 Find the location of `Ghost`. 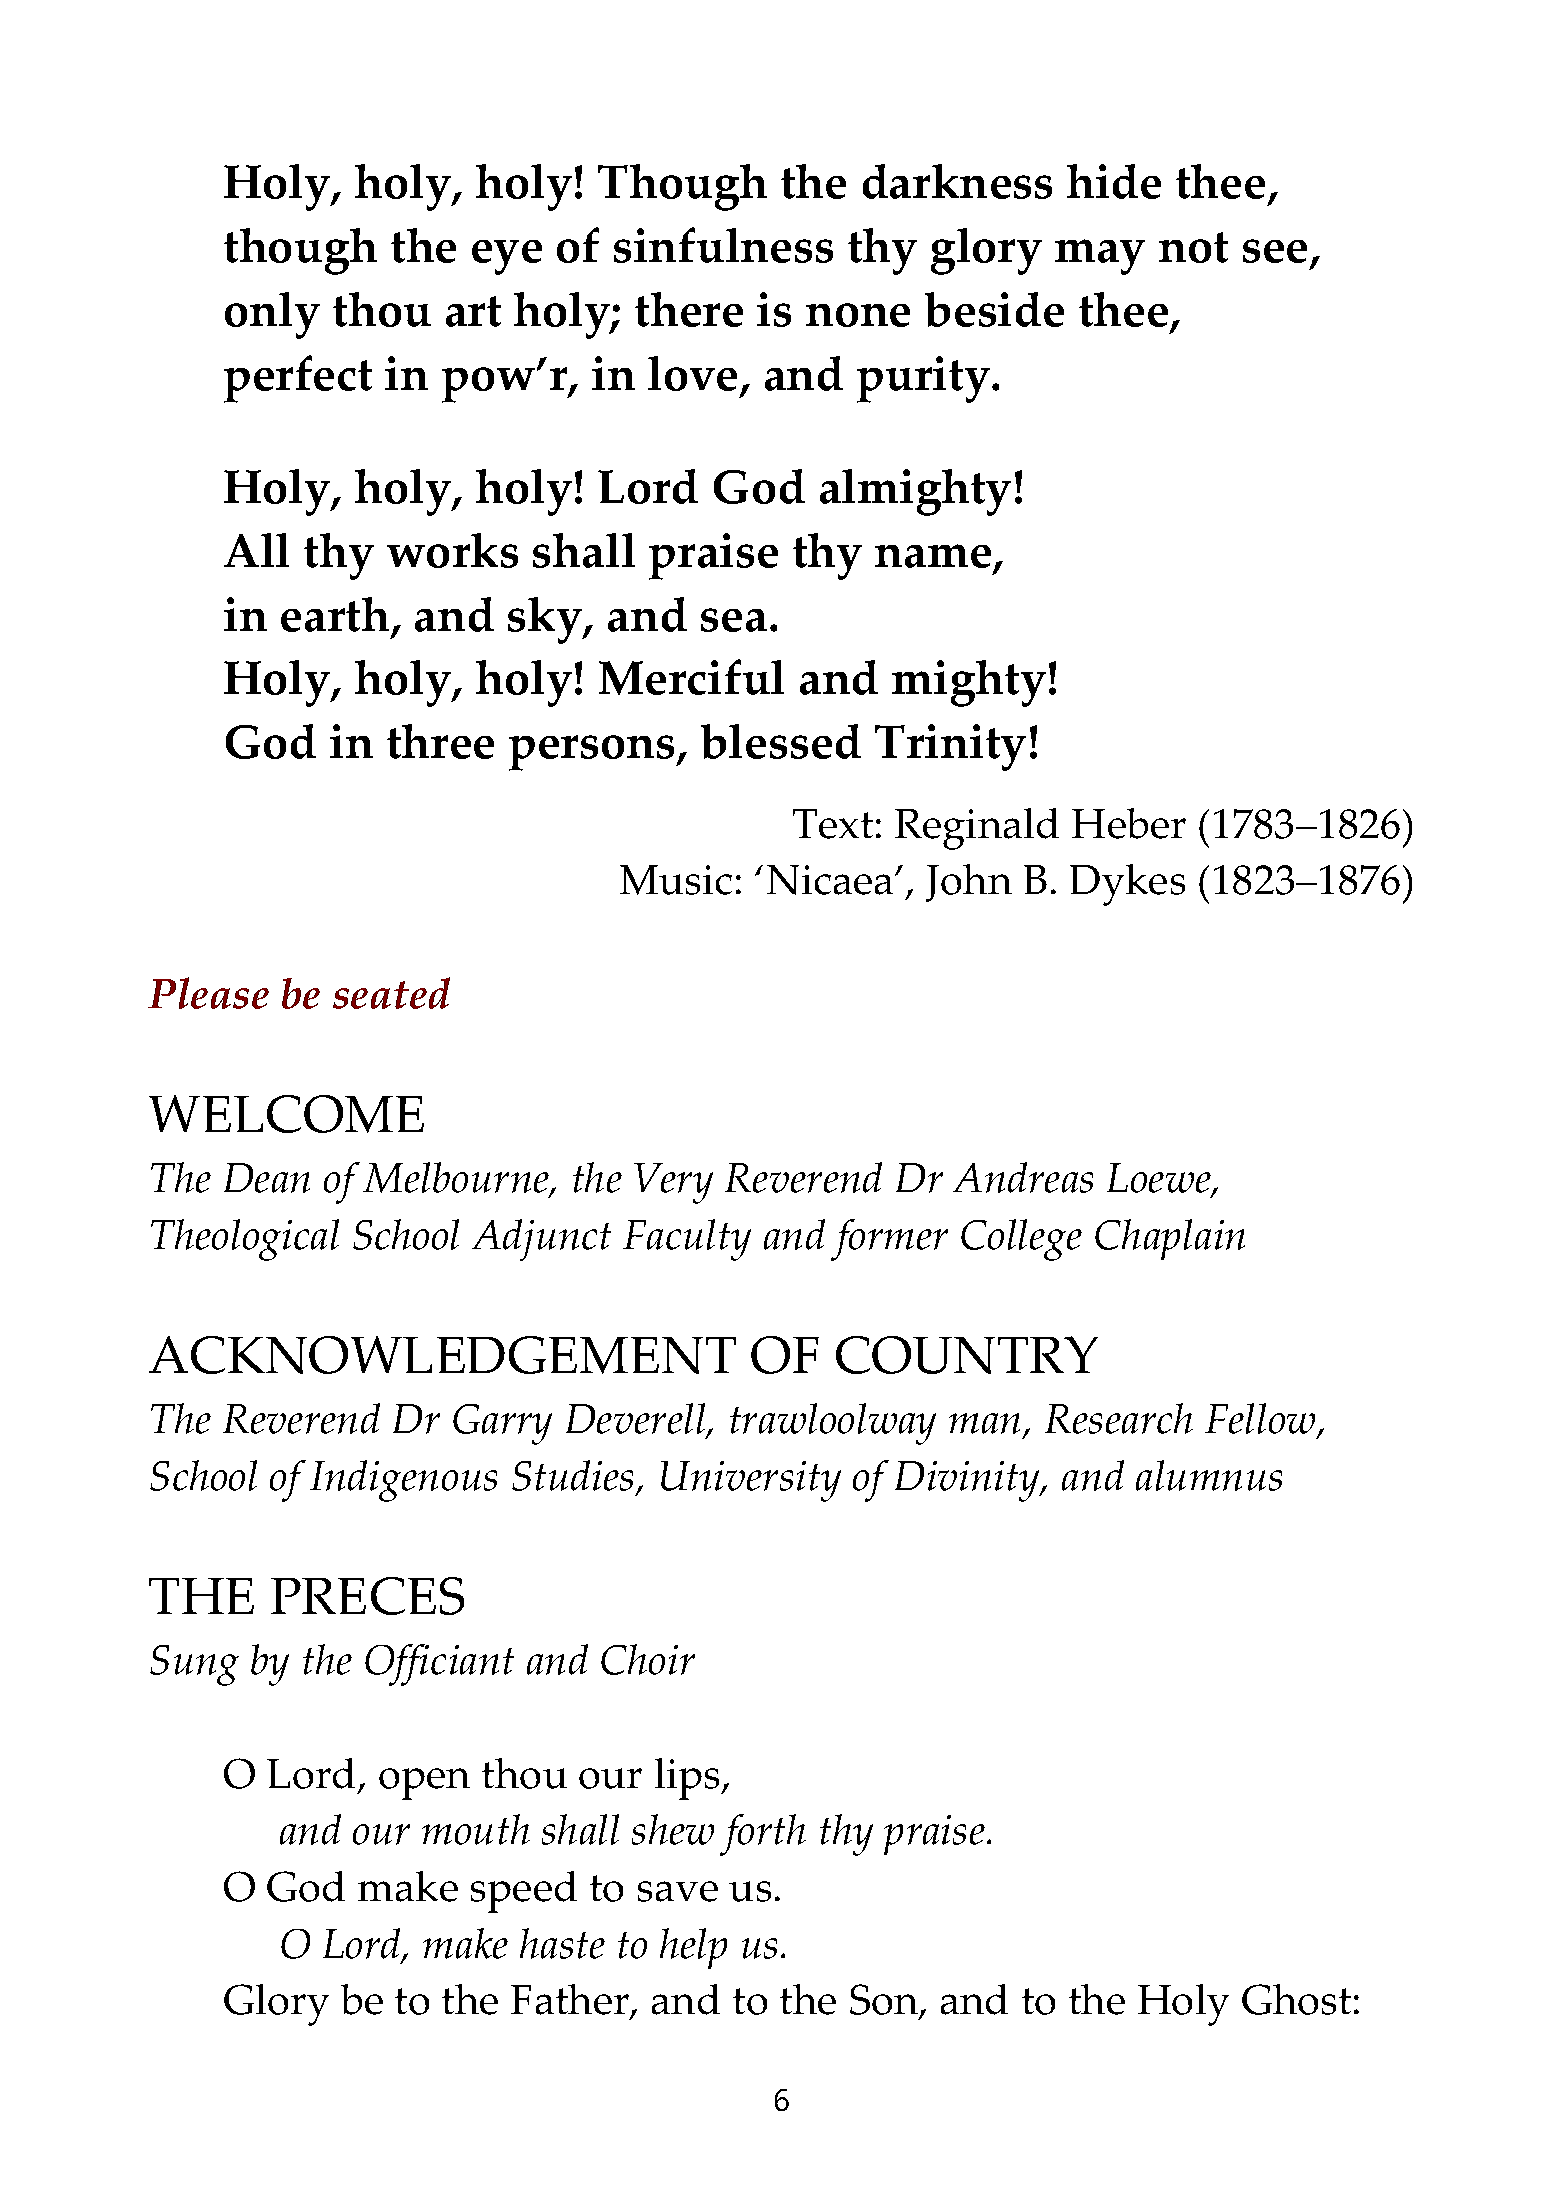

Ghost is located at coordinates (1296, 1999).
